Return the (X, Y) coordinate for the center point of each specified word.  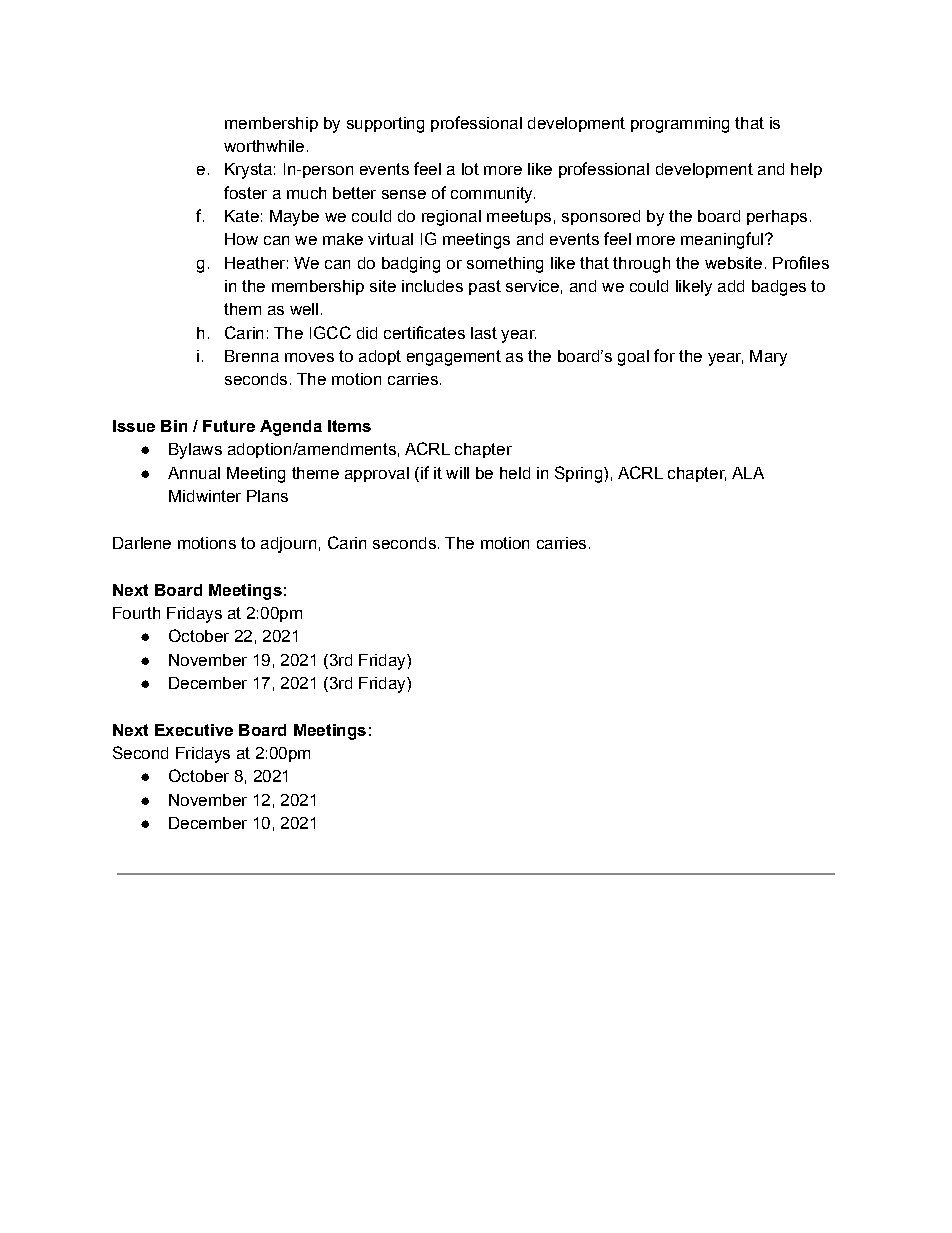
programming (680, 125)
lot (470, 169)
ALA (748, 473)
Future (229, 426)
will (457, 473)
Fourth (136, 613)
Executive (194, 730)
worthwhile (264, 146)
